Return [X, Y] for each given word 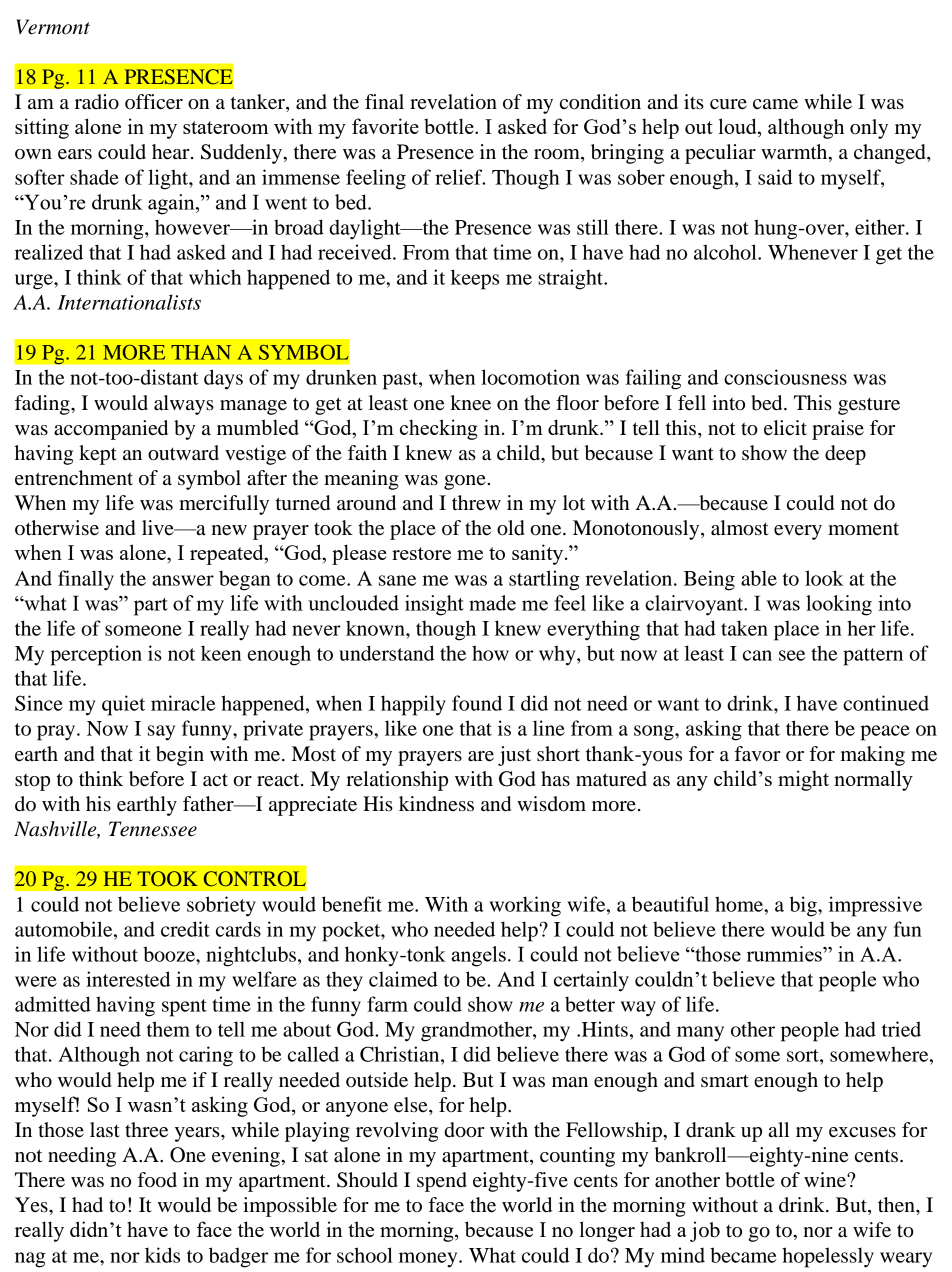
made [492, 603]
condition [600, 102]
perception [96, 655]
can [757, 655]
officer [154, 102]
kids [162, 1255]
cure [728, 104]
